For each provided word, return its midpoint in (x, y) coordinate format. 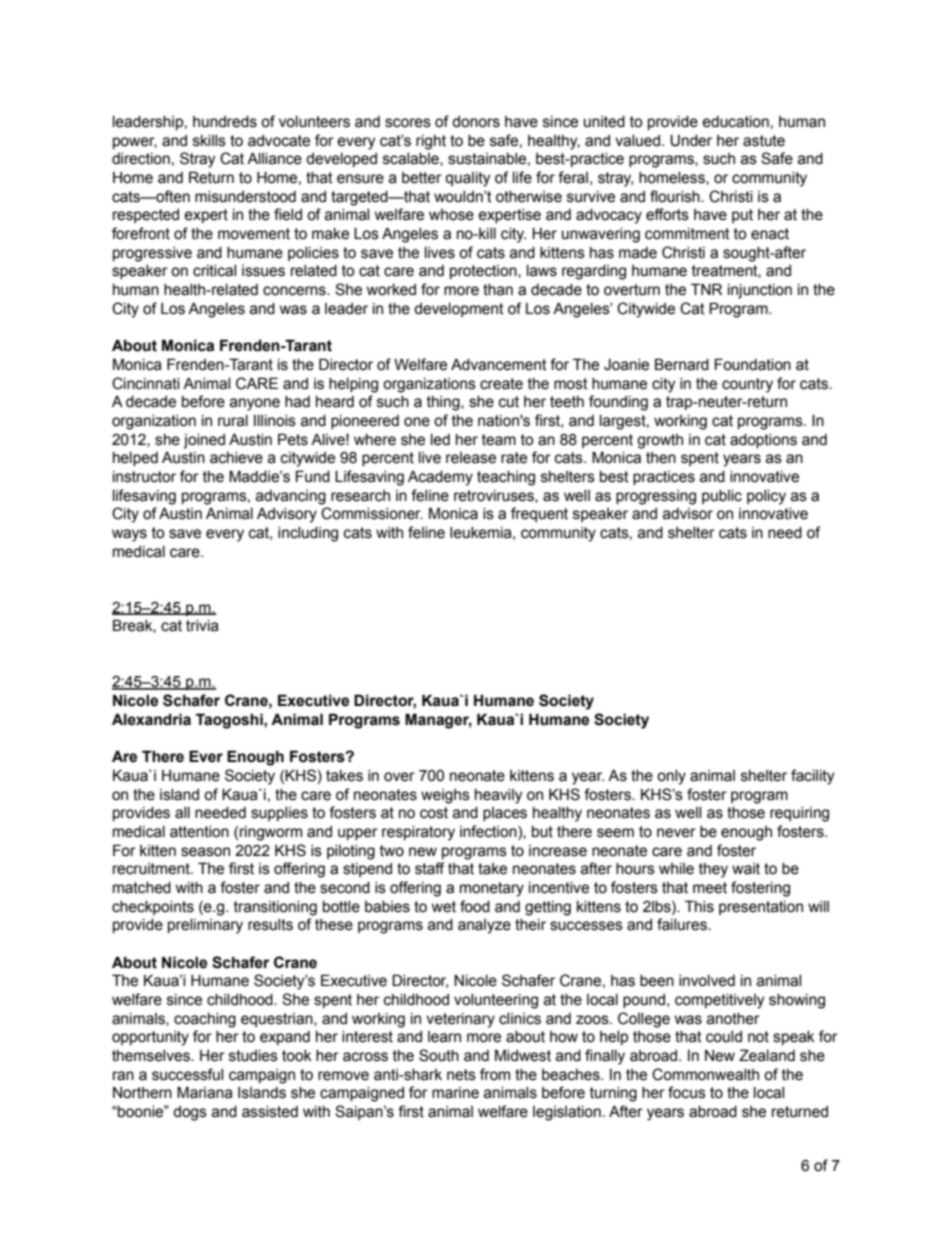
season (205, 852)
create (501, 384)
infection (489, 832)
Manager (438, 721)
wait (746, 869)
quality (467, 179)
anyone (255, 404)
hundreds (225, 122)
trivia (202, 626)
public (722, 497)
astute (764, 141)
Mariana (205, 1092)
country (747, 385)
